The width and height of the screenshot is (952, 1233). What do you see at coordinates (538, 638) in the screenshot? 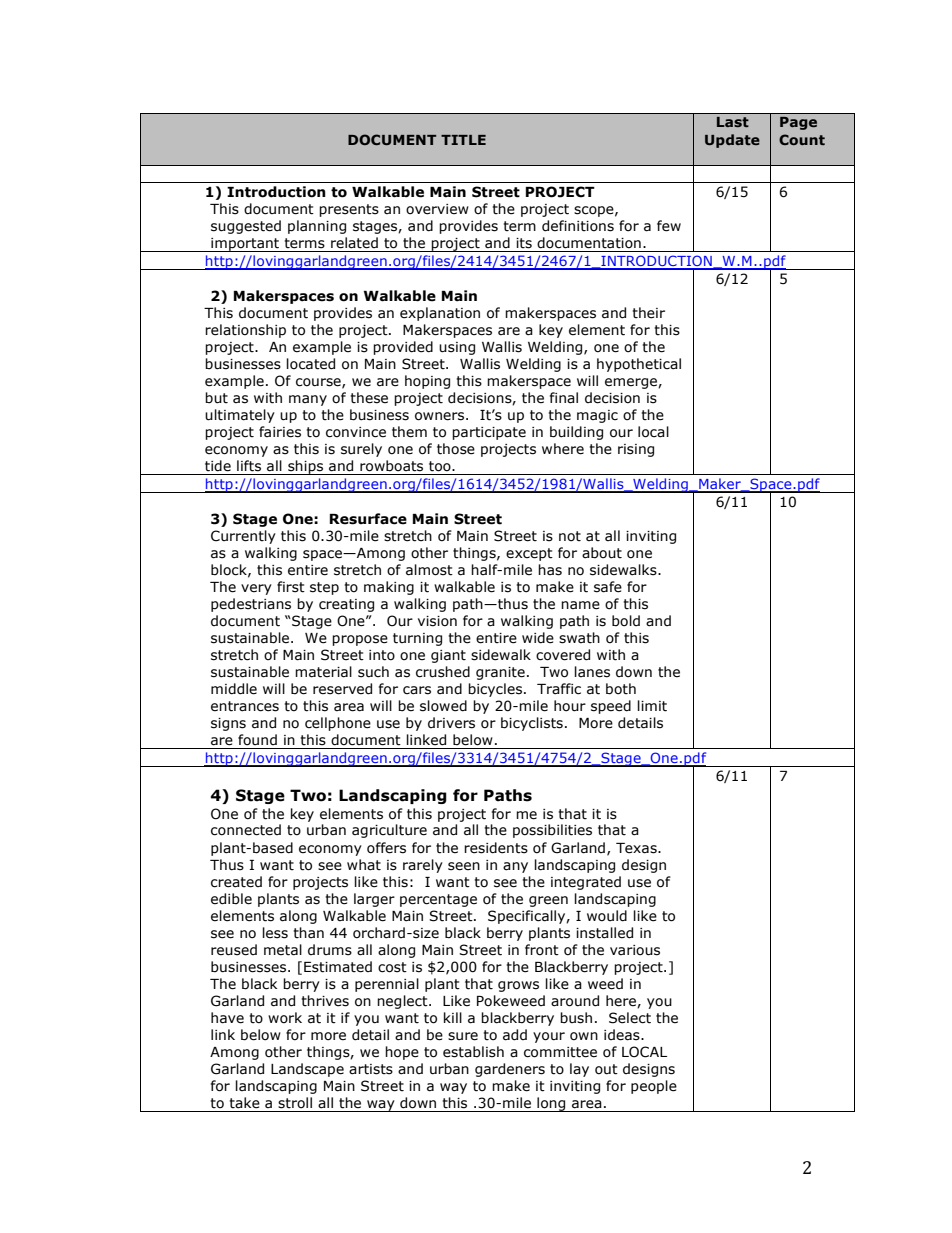
I see `wide` at bounding box center [538, 638].
